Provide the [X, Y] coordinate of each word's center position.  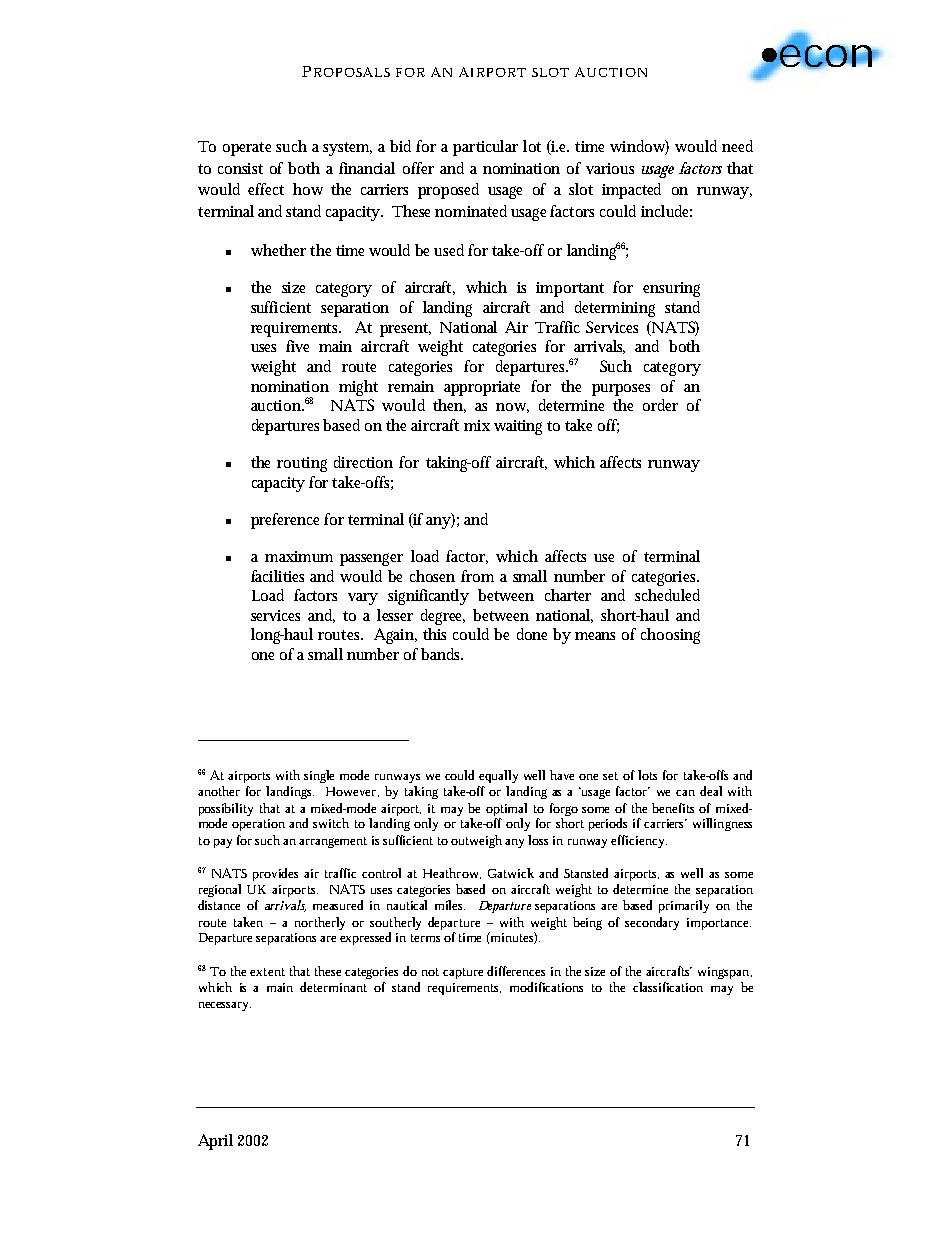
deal [711, 791]
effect [266, 189]
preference [285, 521]
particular [485, 148]
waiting [518, 427]
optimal [506, 809]
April [215, 1142]
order [660, 405]
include [666, 211]
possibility [226, 809]
